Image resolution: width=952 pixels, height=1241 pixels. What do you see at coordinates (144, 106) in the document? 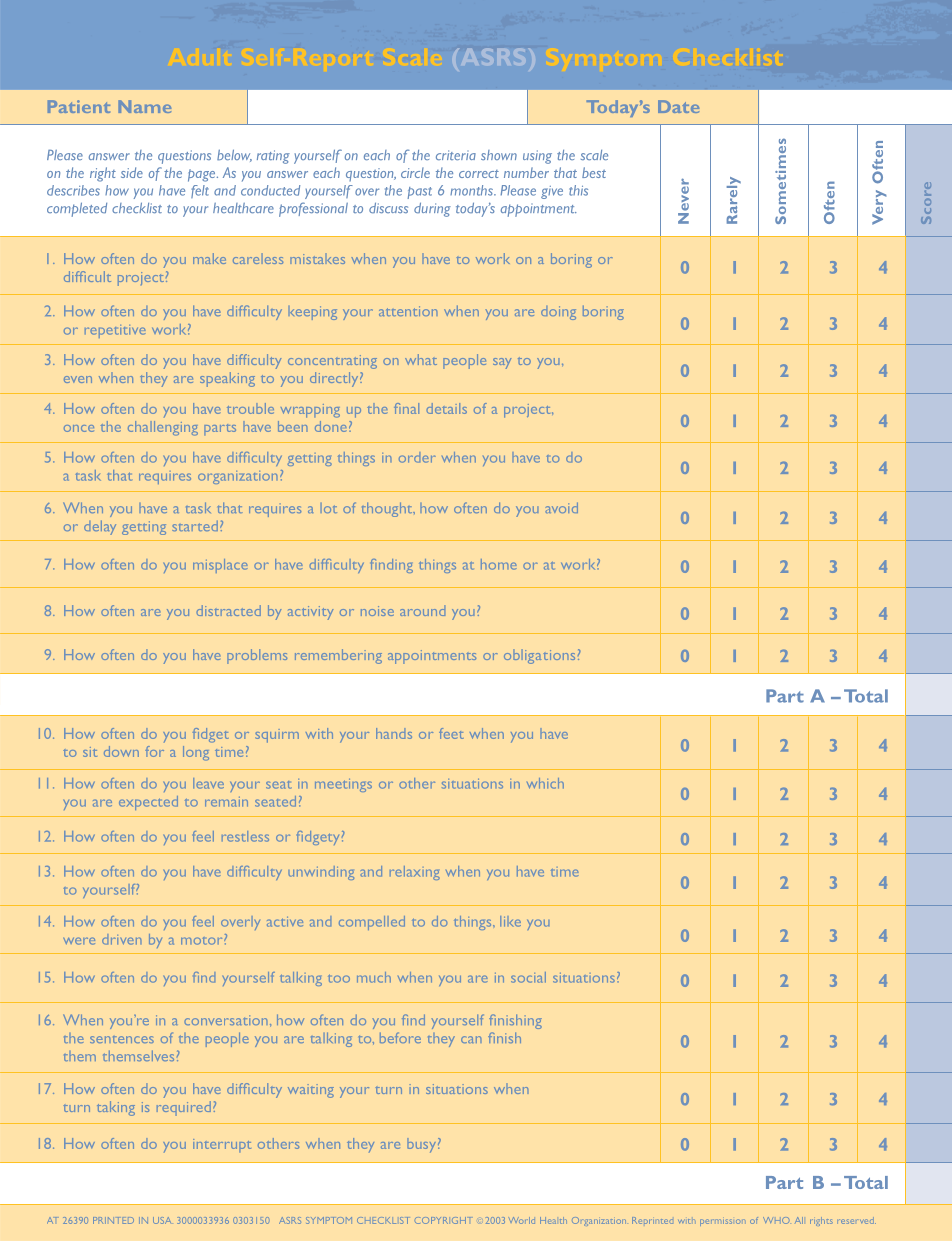
I see `Name` at bounding box center [144, 106].
